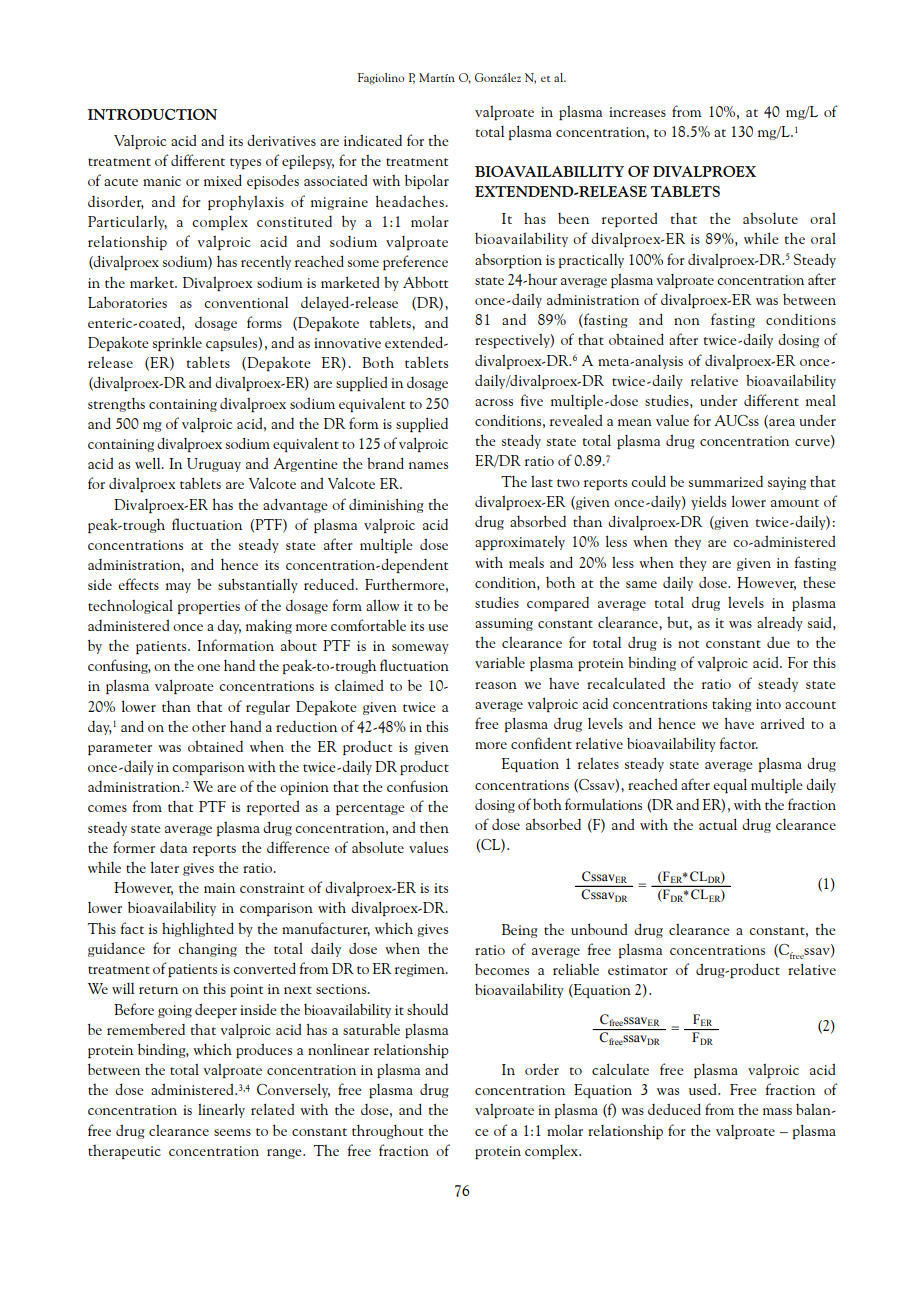  What do you see at coordinates (637, 112) in the screenshot?
I see `increases` at bounding box center [637, 112].
